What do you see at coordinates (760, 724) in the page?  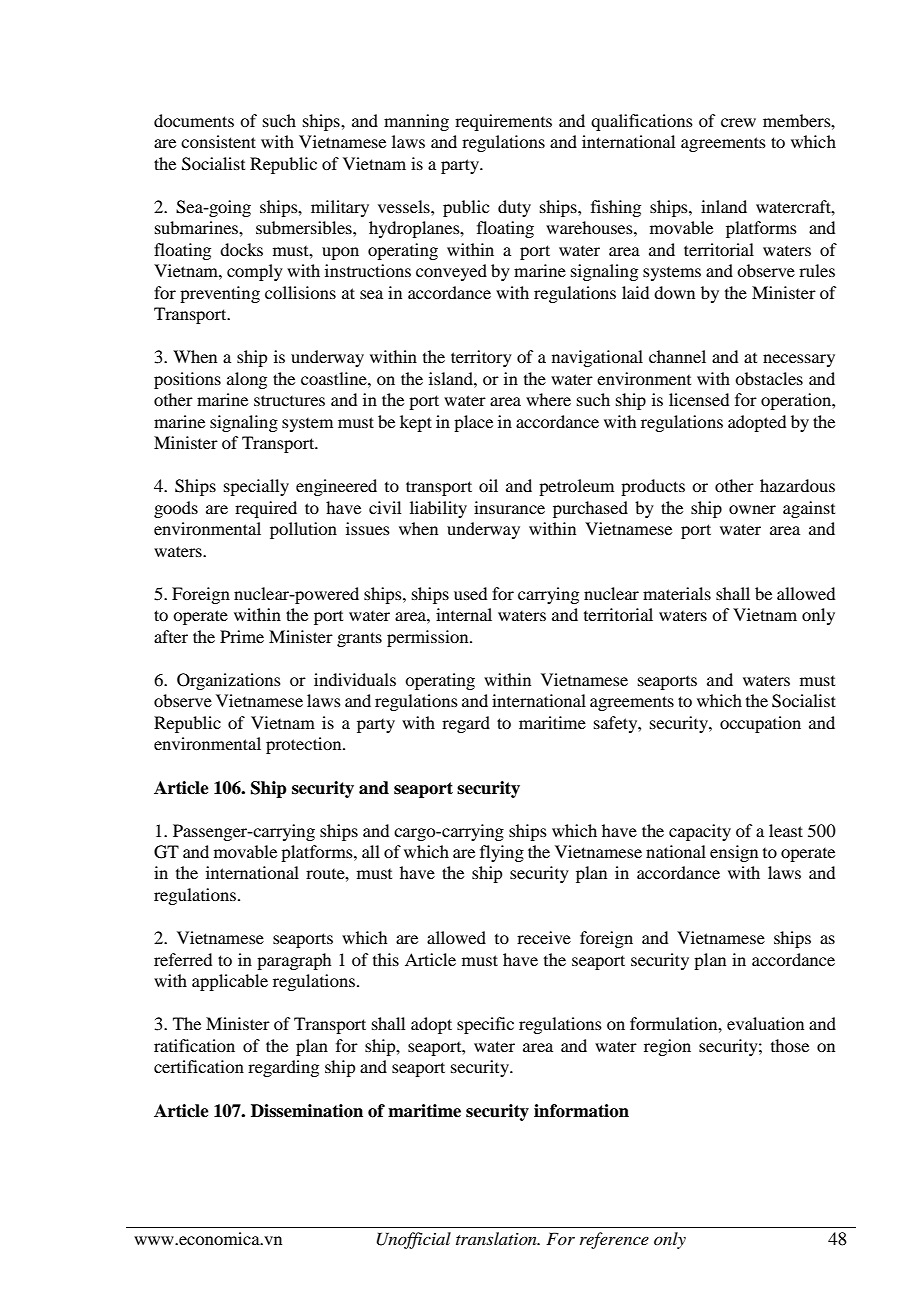 I see `occupation` at bounding box center [760, 724].
